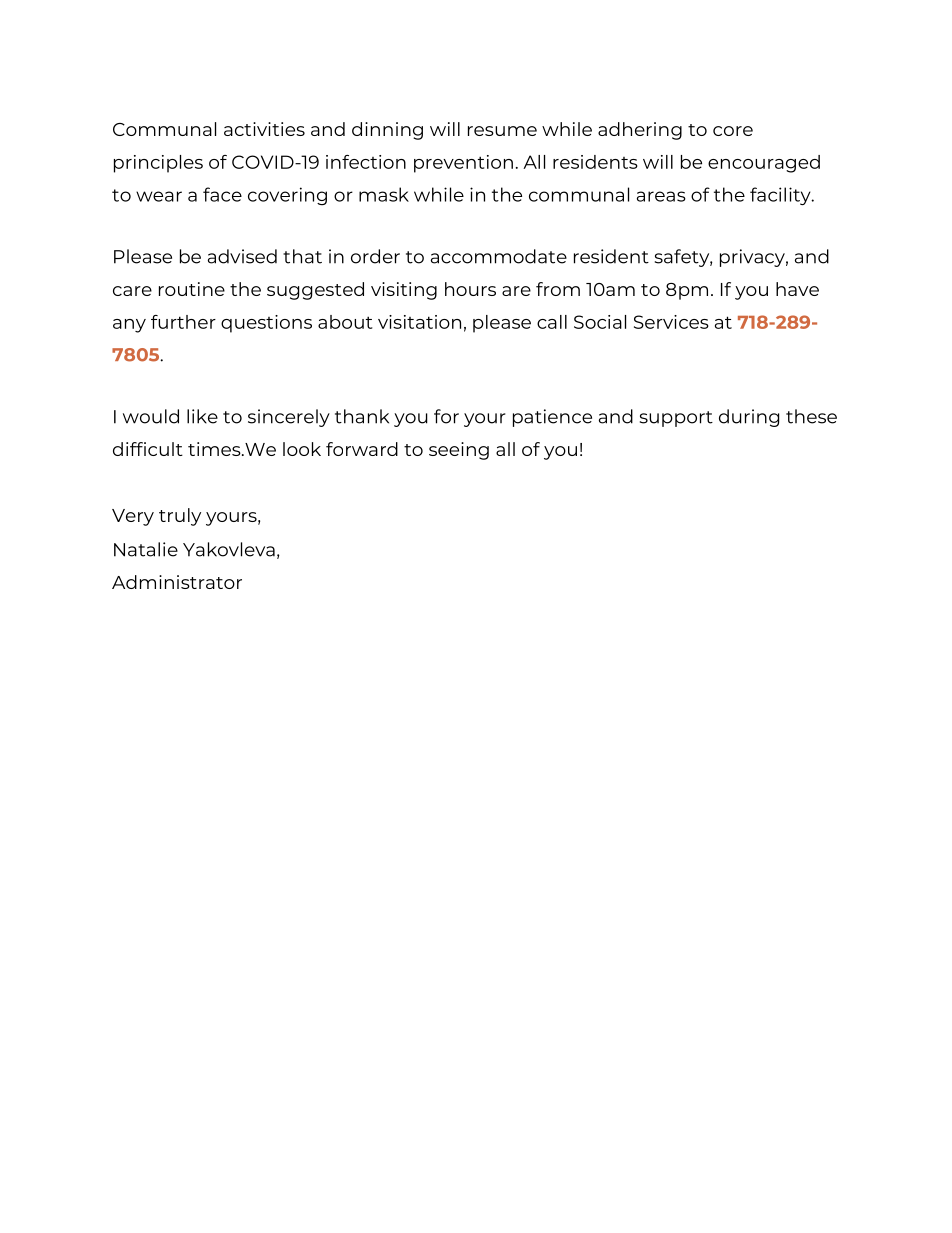  Describe the element at coordinates (183, 322) in the screenshot. I see `further` at that location.
